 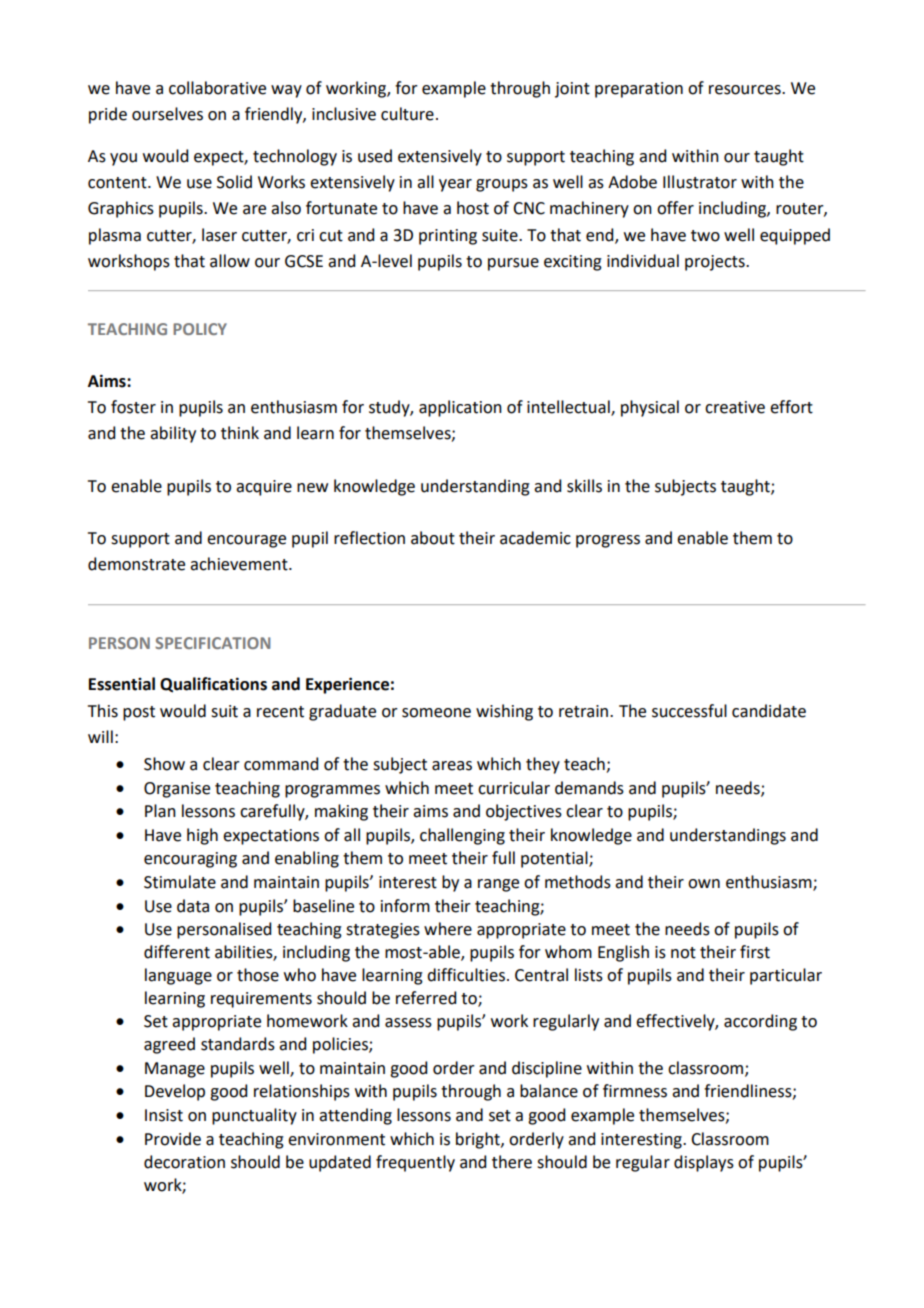 I want to click on resources, so click(x=746, y=90).
